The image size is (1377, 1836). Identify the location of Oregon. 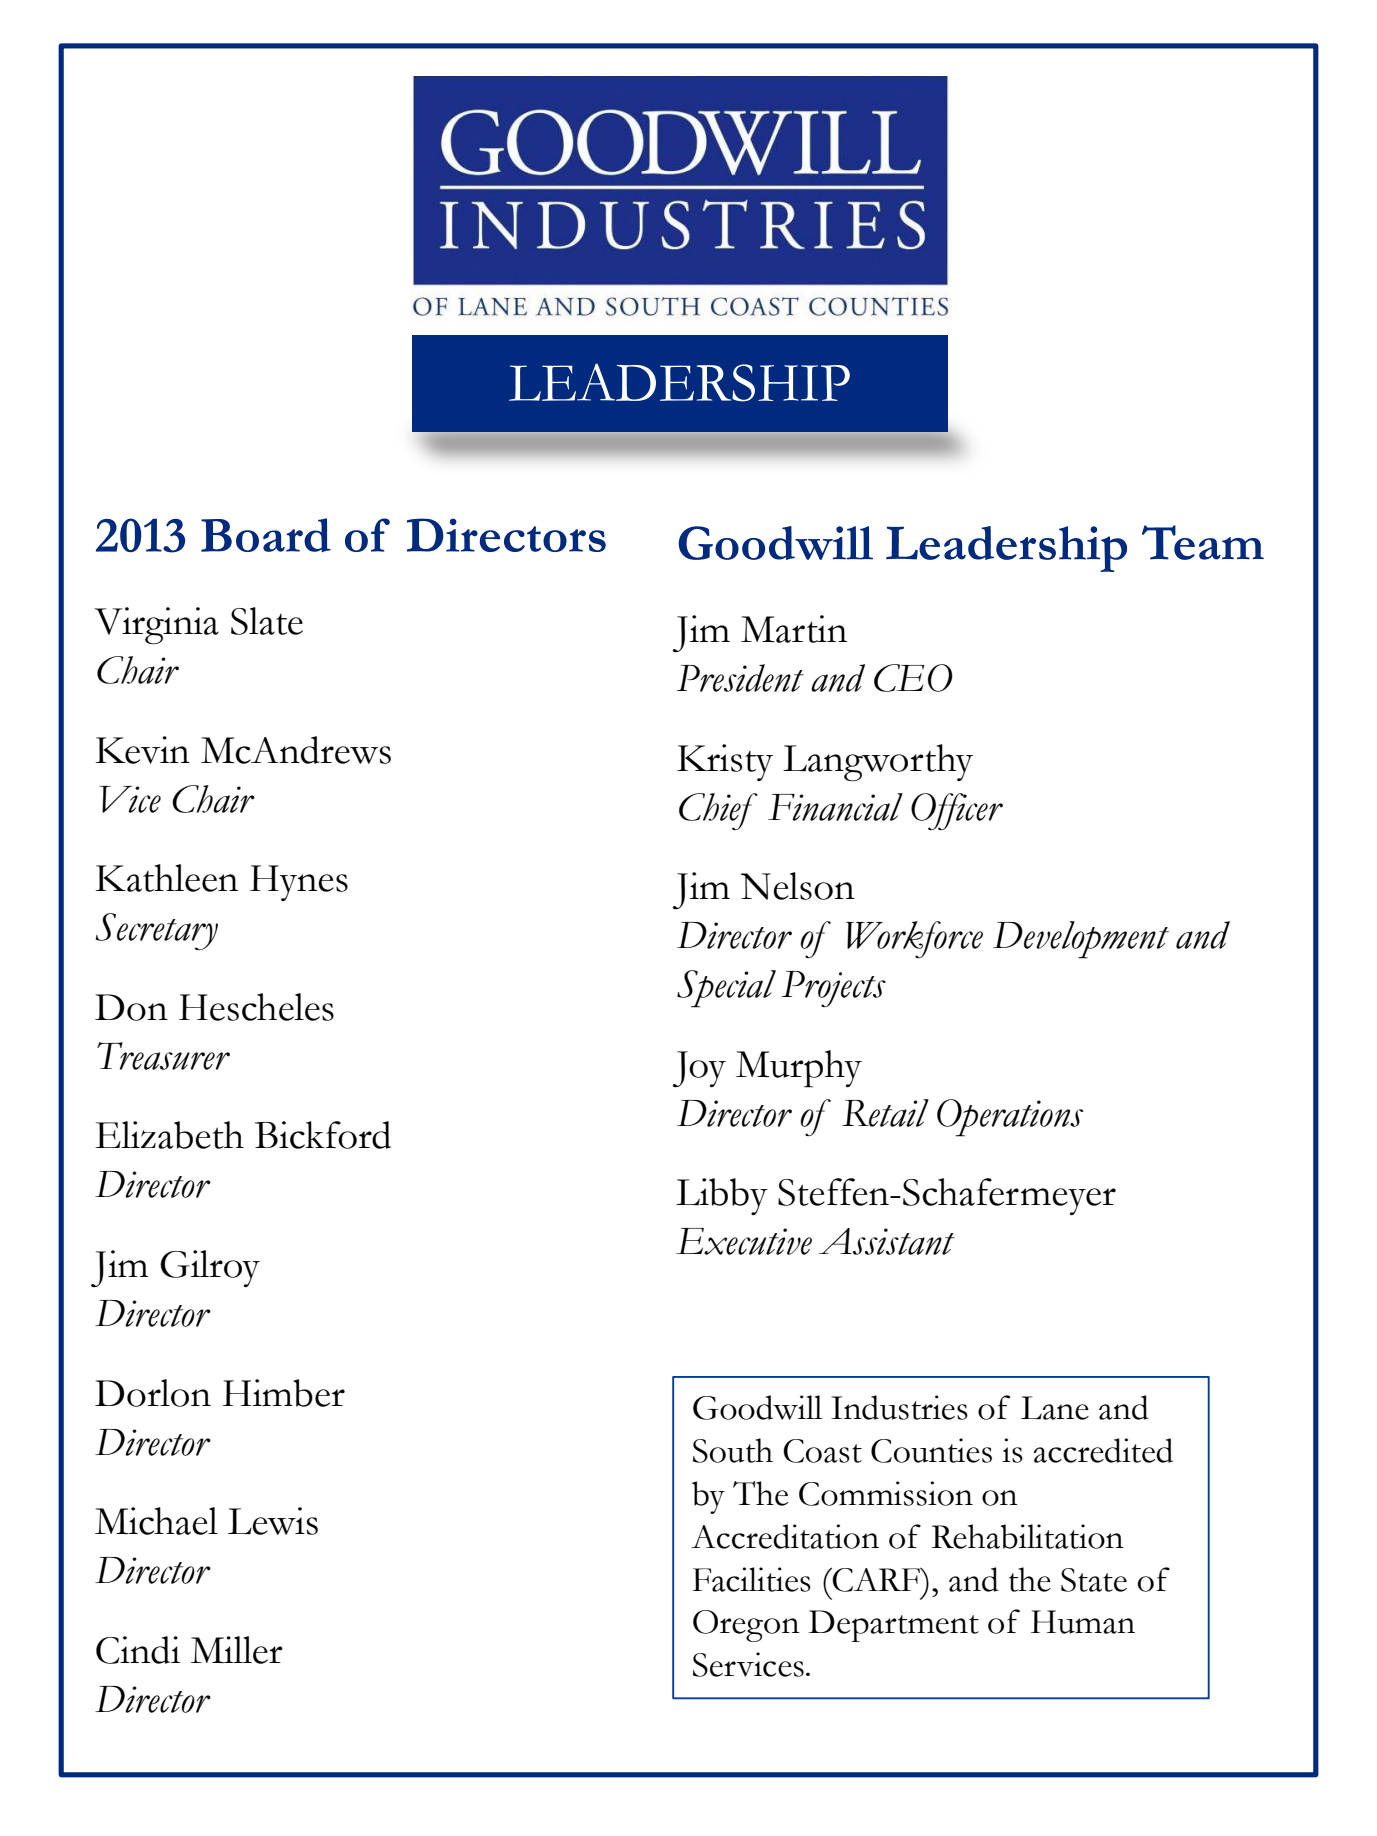
(746, 1626).
